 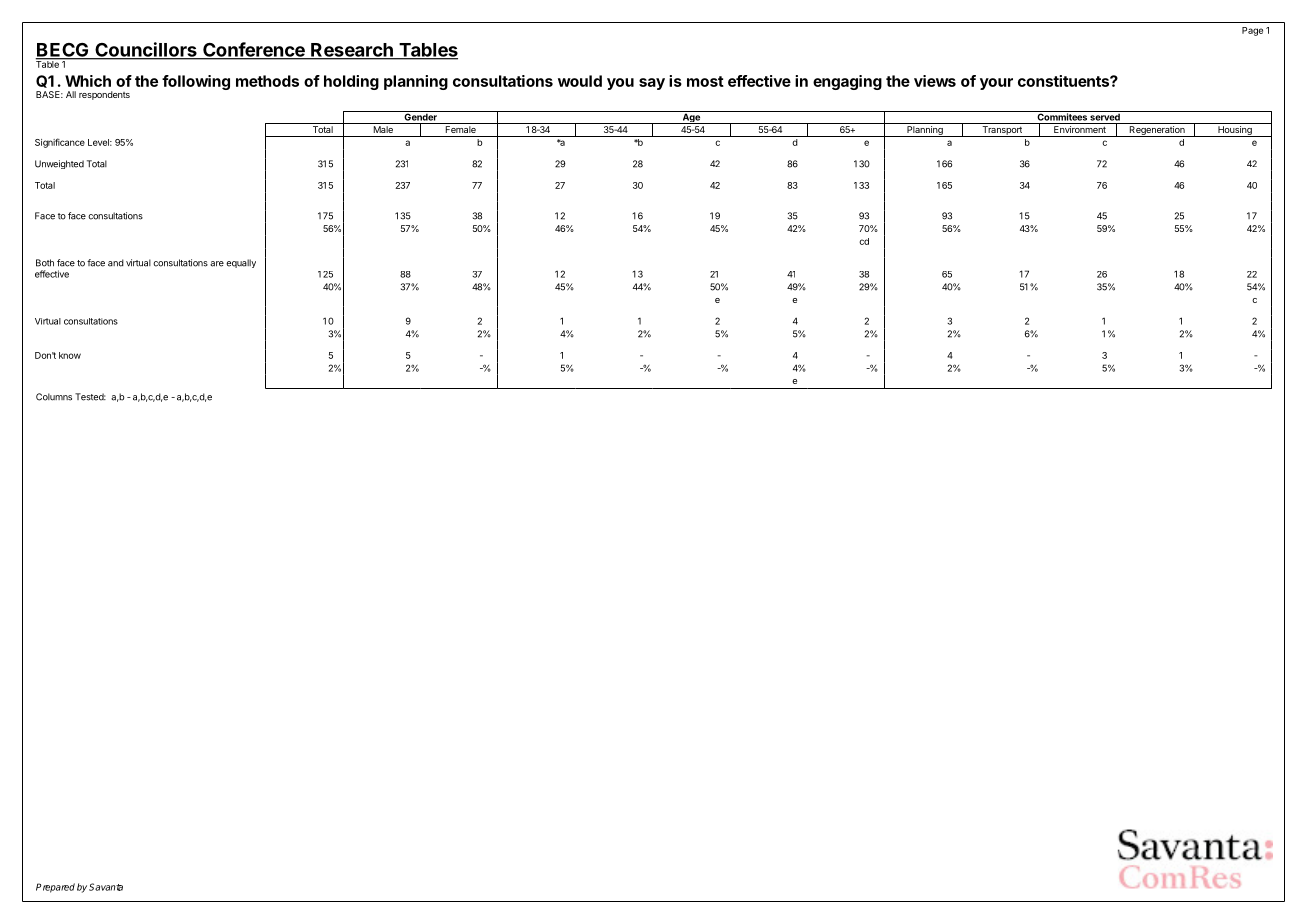 What do you see at coordinates (241, 263) in the page?
I see `equally` at bounding box center [241, 263].
